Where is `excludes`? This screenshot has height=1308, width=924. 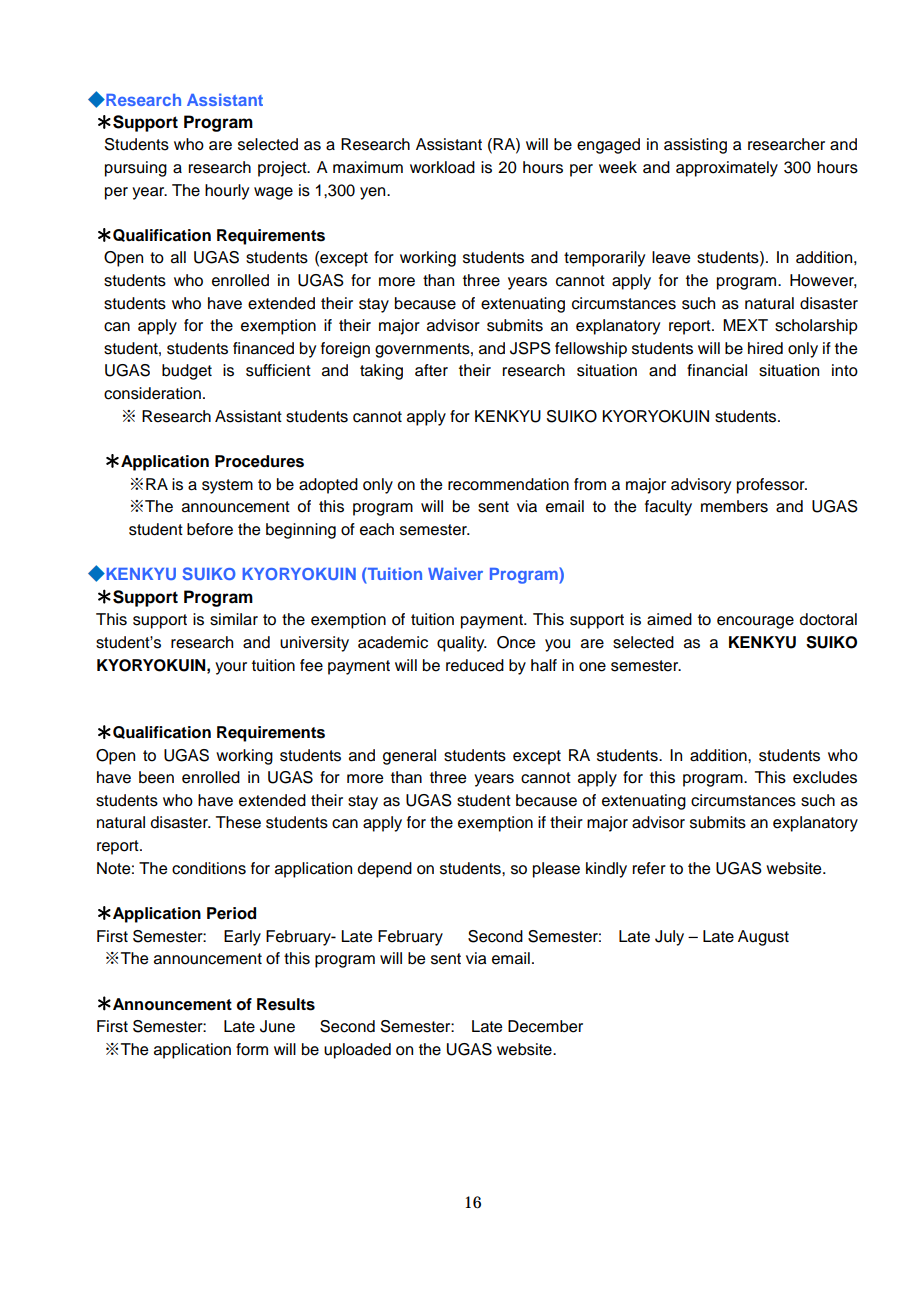
excludes is located at coordinates (825, 777).
